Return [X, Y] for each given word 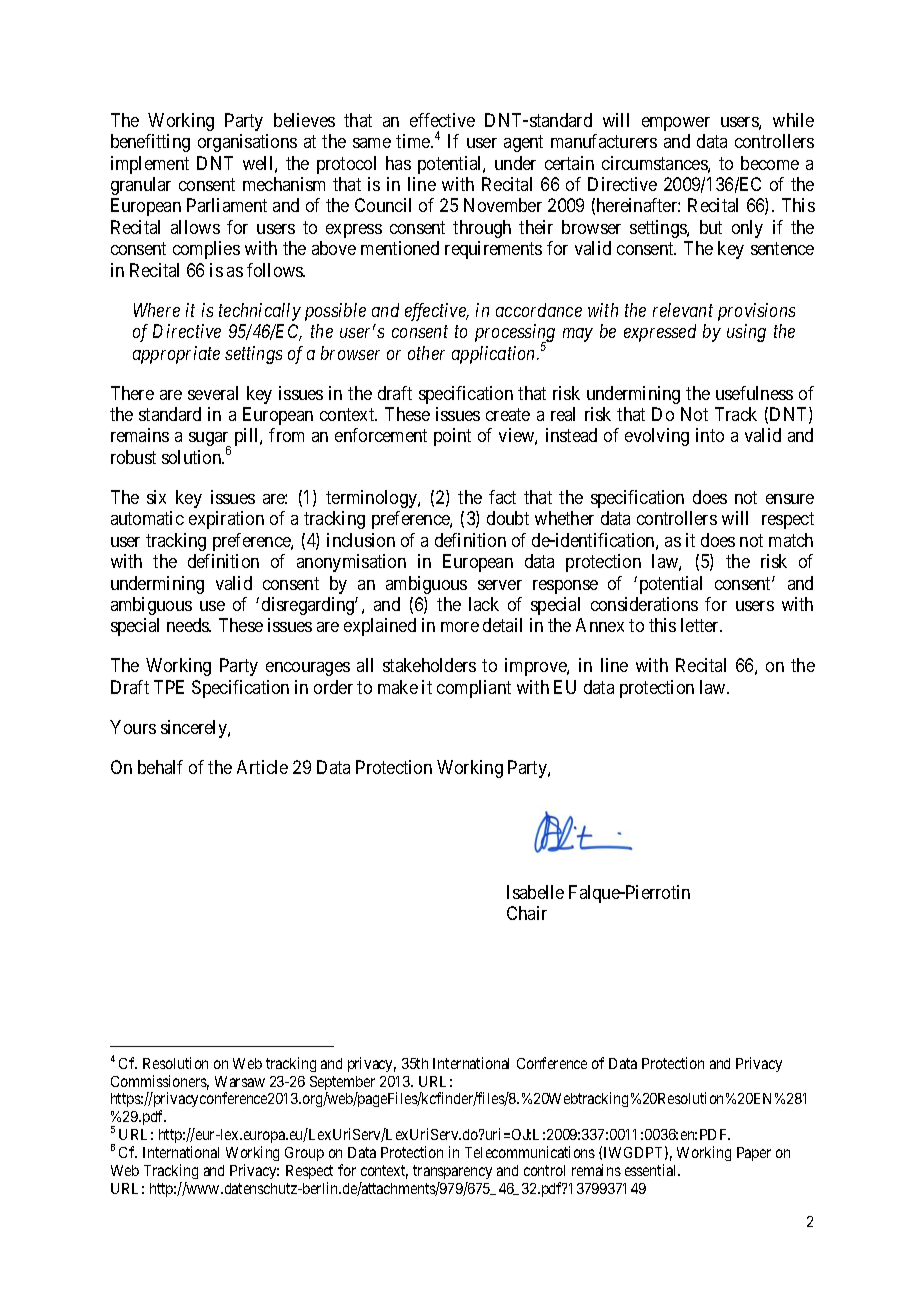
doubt [508, 518]
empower [676, 124]
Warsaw [240, 1081]
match [791, 540]
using [746, 333]
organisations [247, 143]
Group [304, 1154]
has [398, 163]
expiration [226, 520]
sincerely [195, 729]
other [426, 353]
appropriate [176, 355]
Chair [527, 913]
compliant [474, 689]
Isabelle [535, 892]
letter [701, 625]
